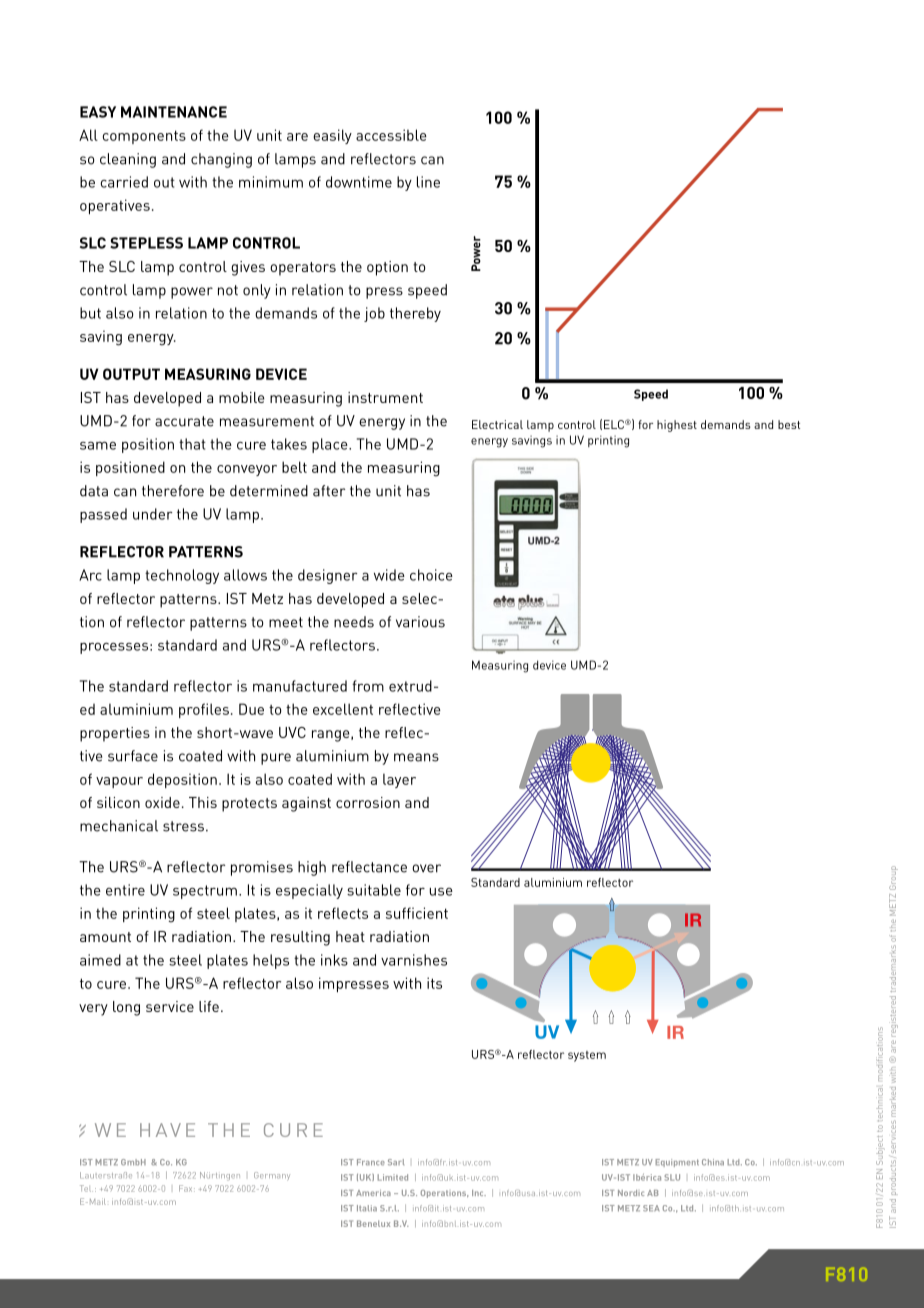  Describe the element at coordinates (393, 1177) in the image. I see `Limited` at that location.
